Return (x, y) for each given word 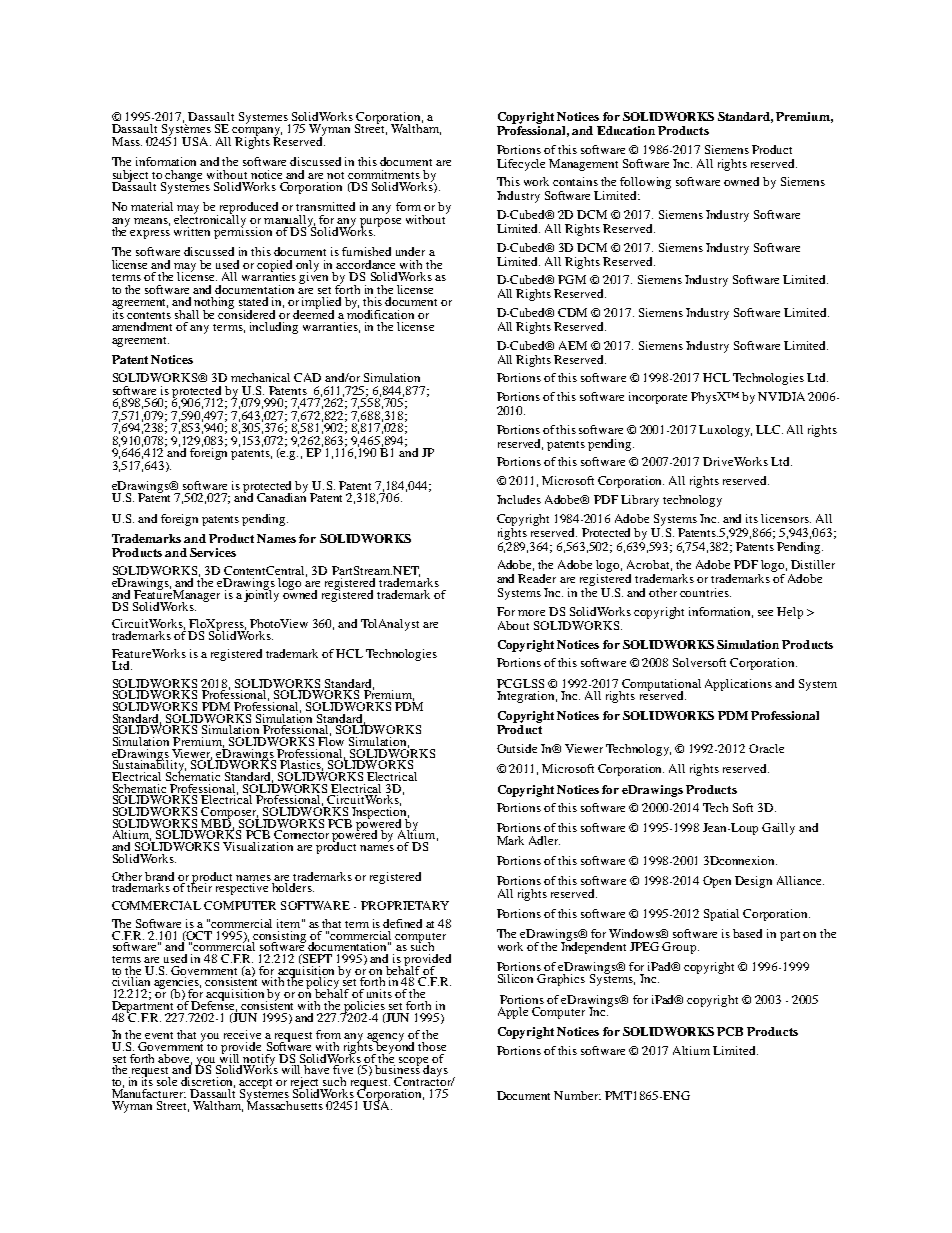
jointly (261, 594)
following (645, 184)
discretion (208, 1082)
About (513, 625)
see (765, 613)
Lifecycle (521, 165)
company (257, 133)
